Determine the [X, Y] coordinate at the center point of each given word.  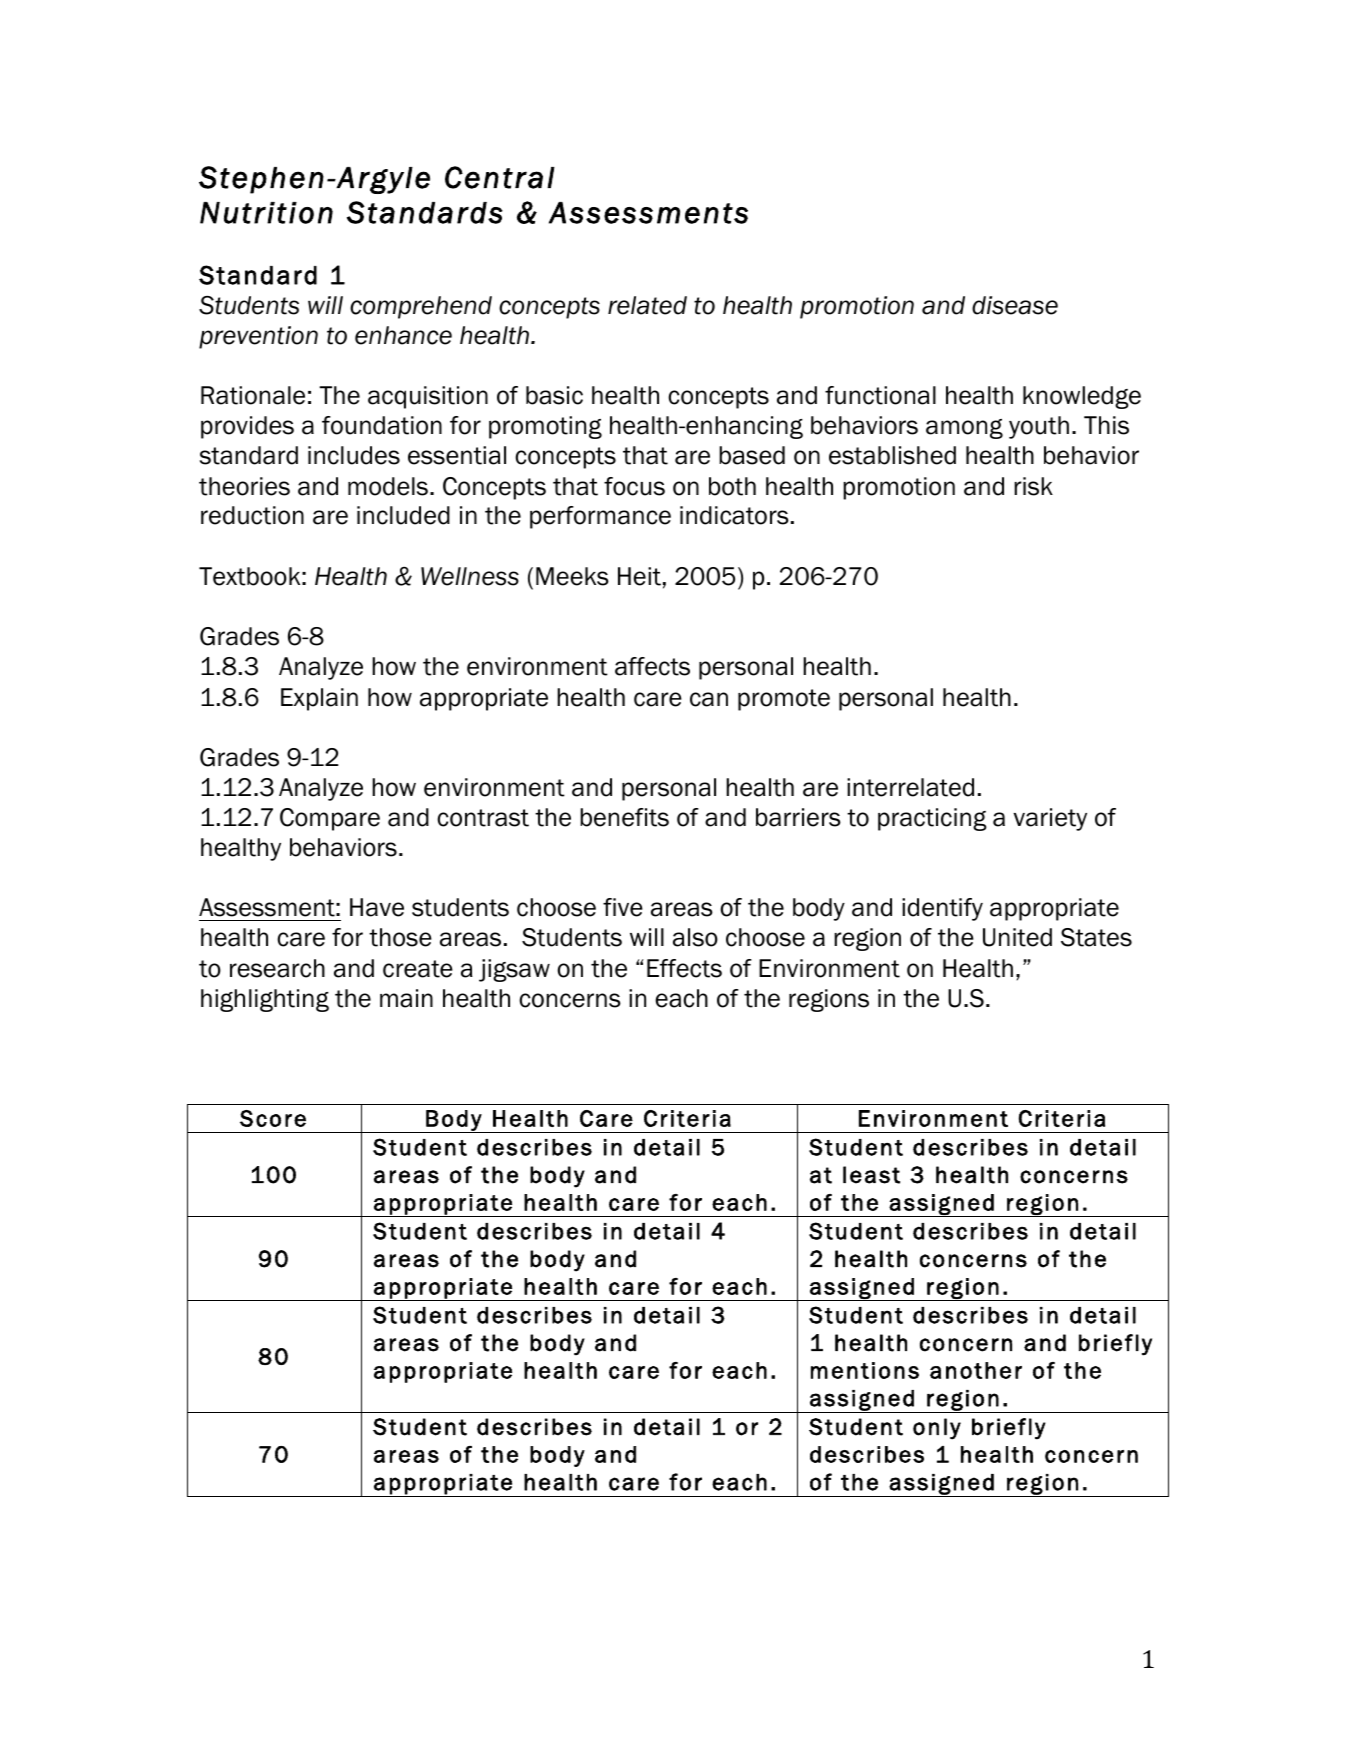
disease [1015, 305]
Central [500, 177]
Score [273, 1118]
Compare [330, 819]
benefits [624, 817]
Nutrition [266, 213]
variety [1050, 819]
